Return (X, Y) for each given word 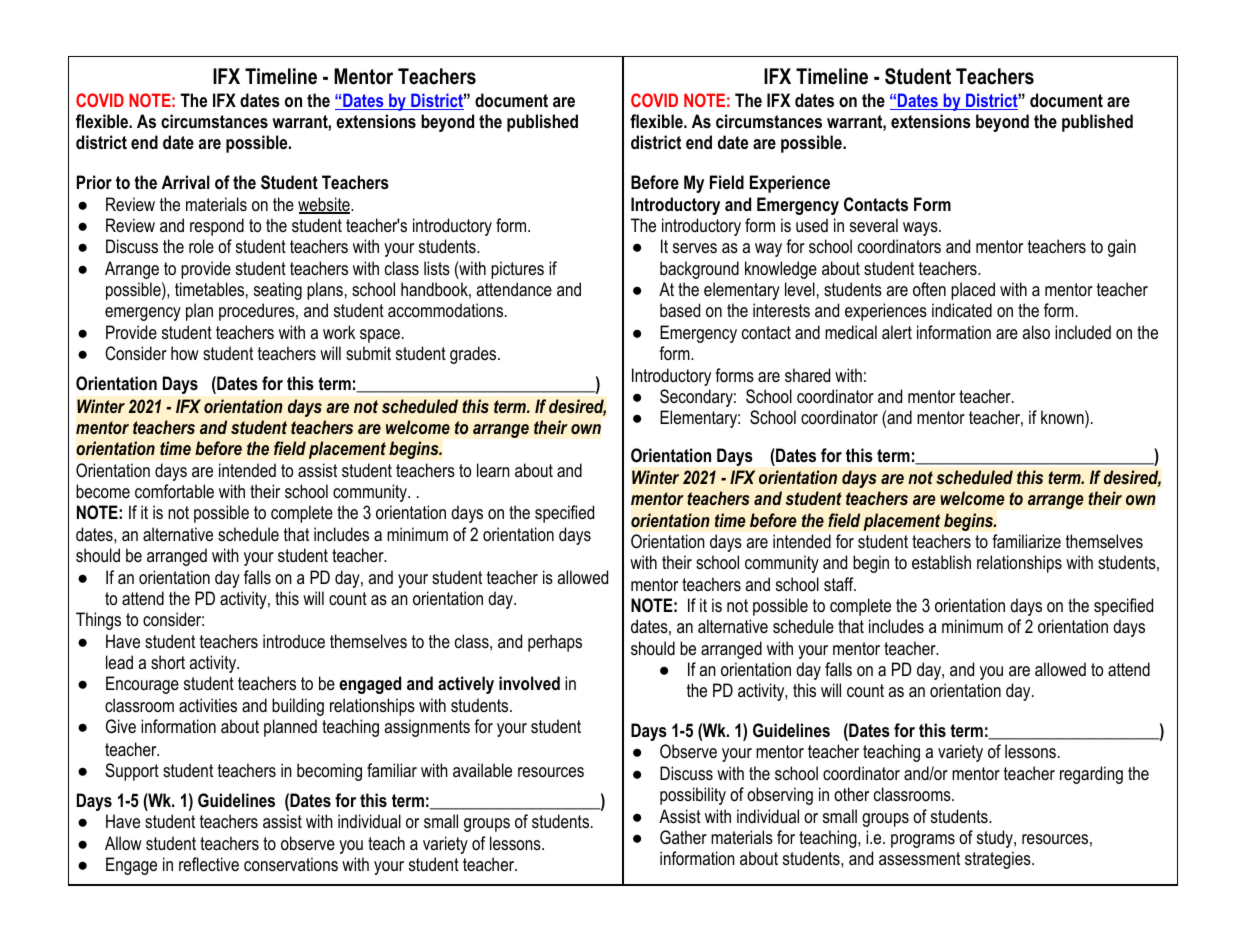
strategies (999, 860)
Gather (683, 837)
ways (921, 229)
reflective (209, 864)
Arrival (186, 182)
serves (695, 248)
